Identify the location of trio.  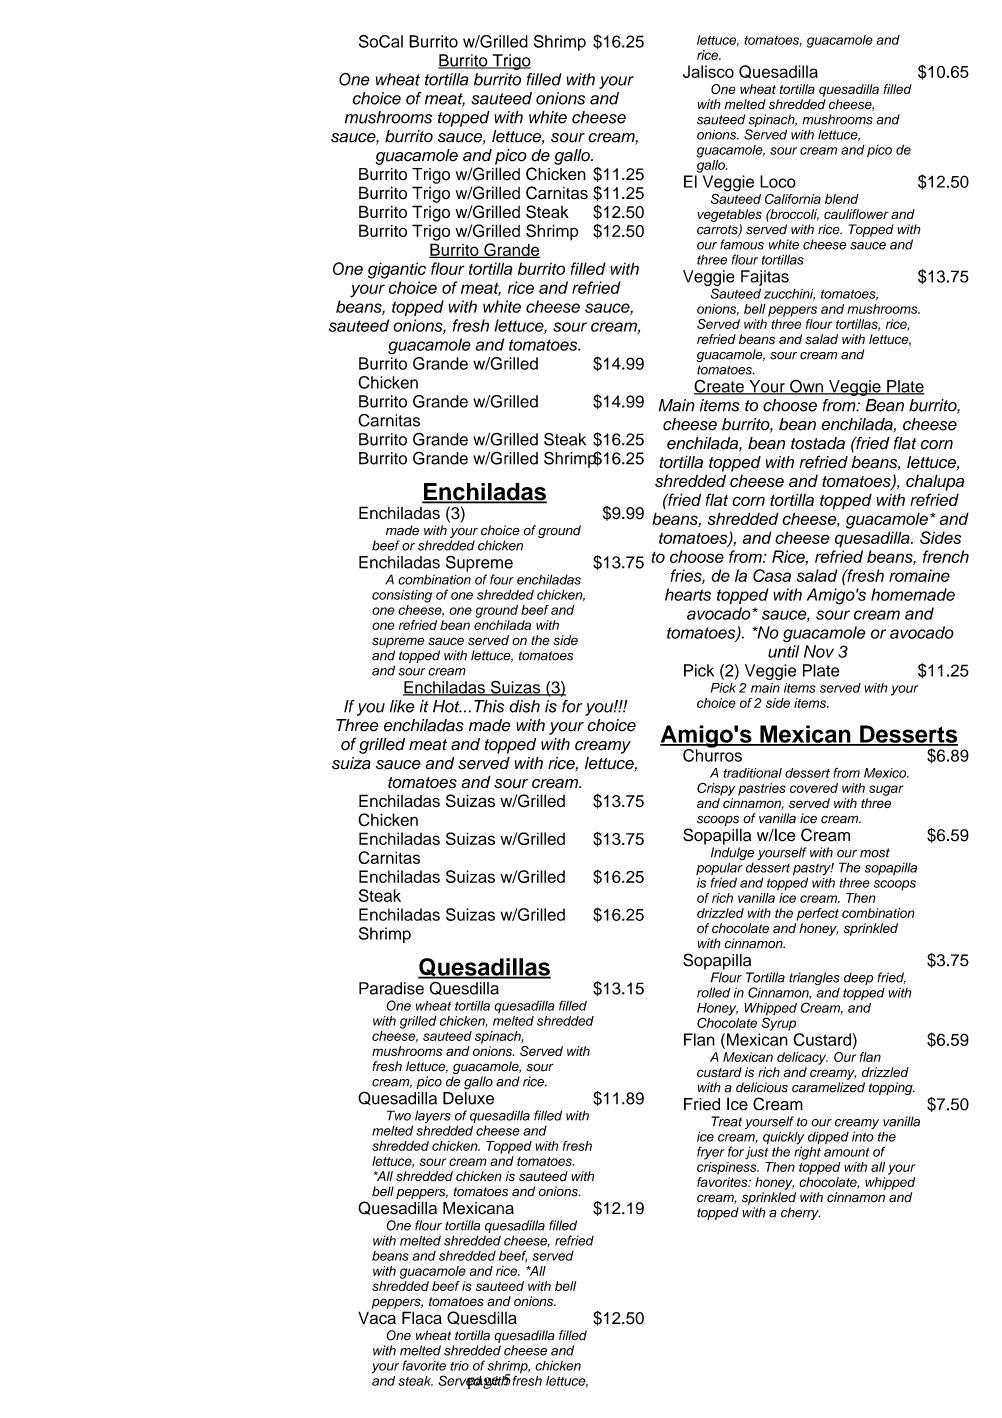
(459, 1366).
